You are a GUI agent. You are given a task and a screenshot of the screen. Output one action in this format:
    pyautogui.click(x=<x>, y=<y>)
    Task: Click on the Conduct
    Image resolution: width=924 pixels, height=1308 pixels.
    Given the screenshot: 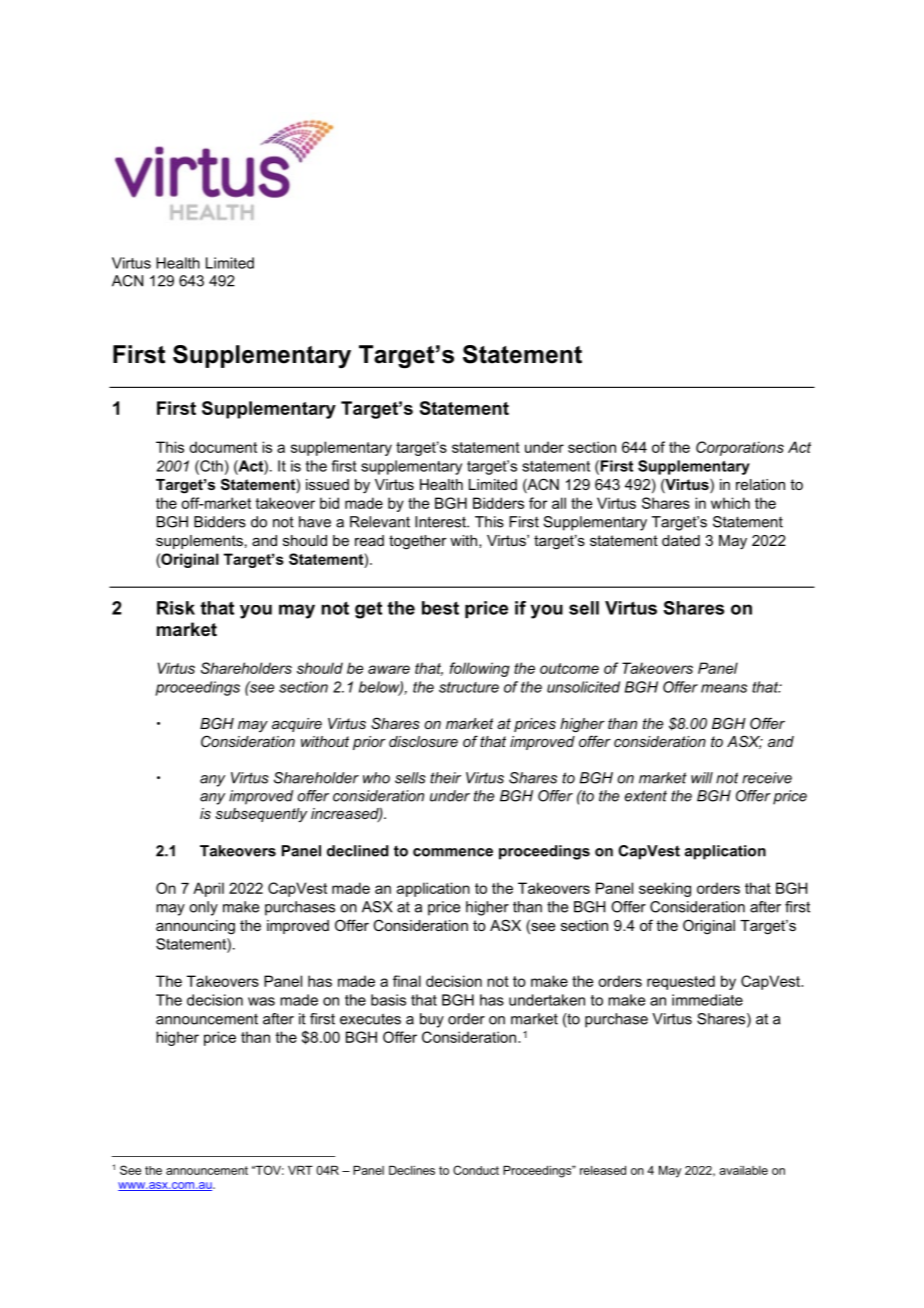 What is the action you would take?
    pyautogui.click(x=476, y=1170)
